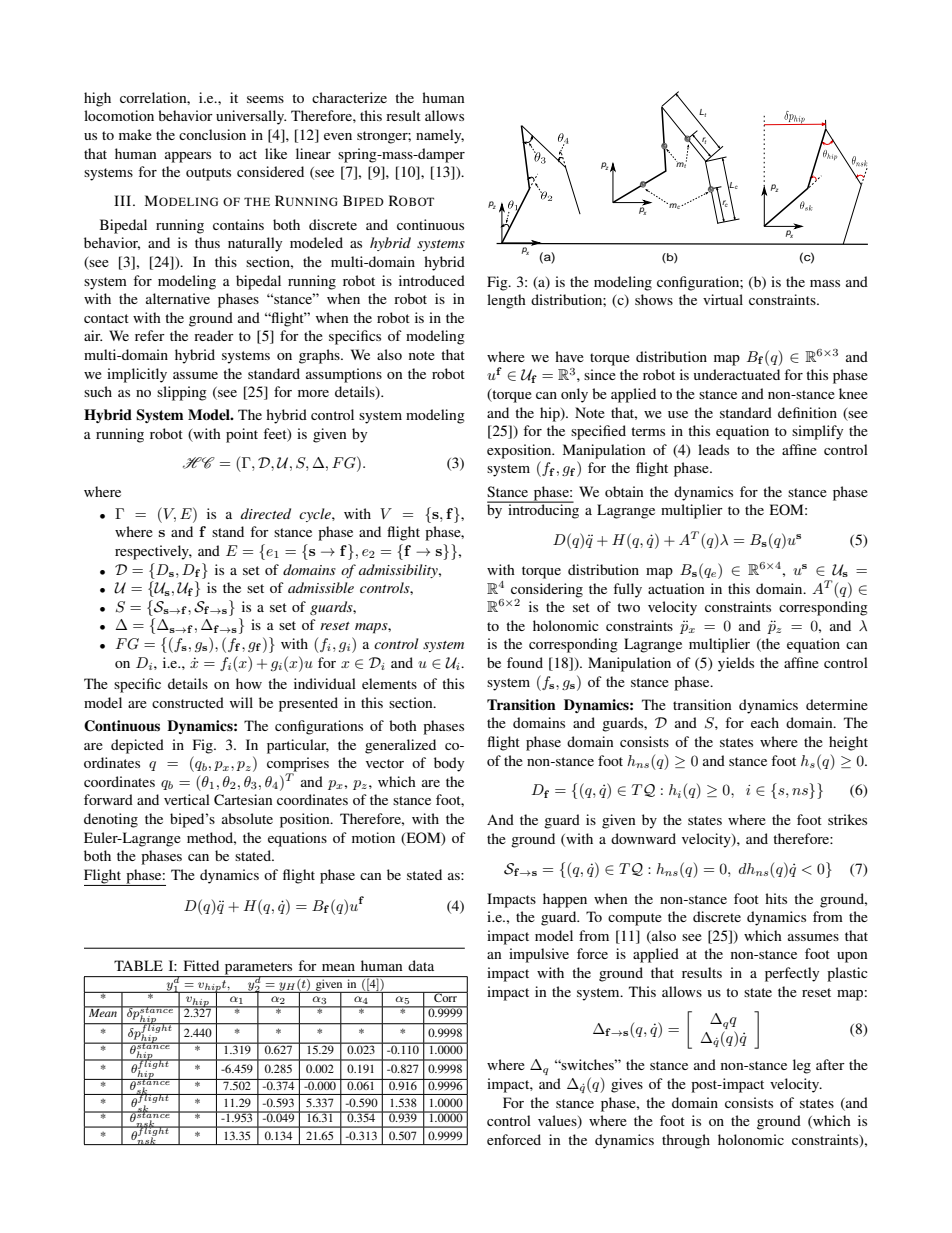 This document has width=952, height=1233. What do you see at coordinates (525, 662) in the document?
I see `found` at bounding box center [525, 662].
